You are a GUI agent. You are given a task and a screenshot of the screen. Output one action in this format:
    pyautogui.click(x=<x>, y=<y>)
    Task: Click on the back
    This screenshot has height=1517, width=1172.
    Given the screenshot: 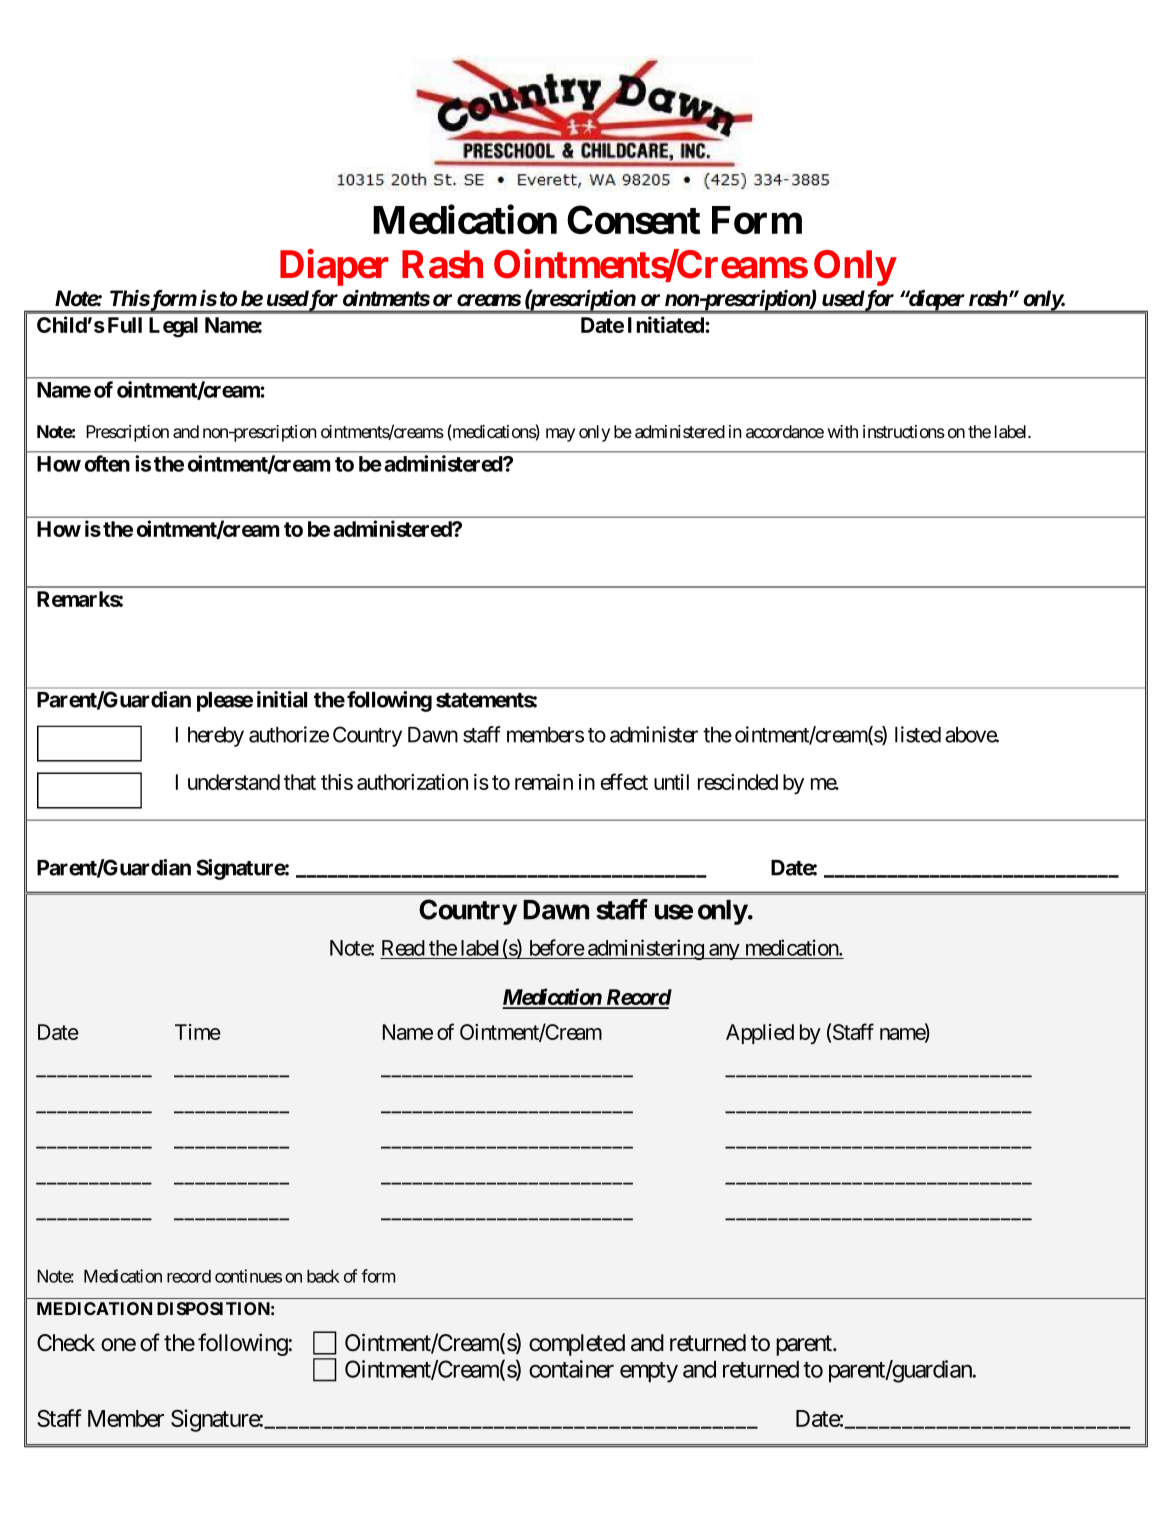 What is the action you would take?
    pyautogui.click(x=323, y=1276)
